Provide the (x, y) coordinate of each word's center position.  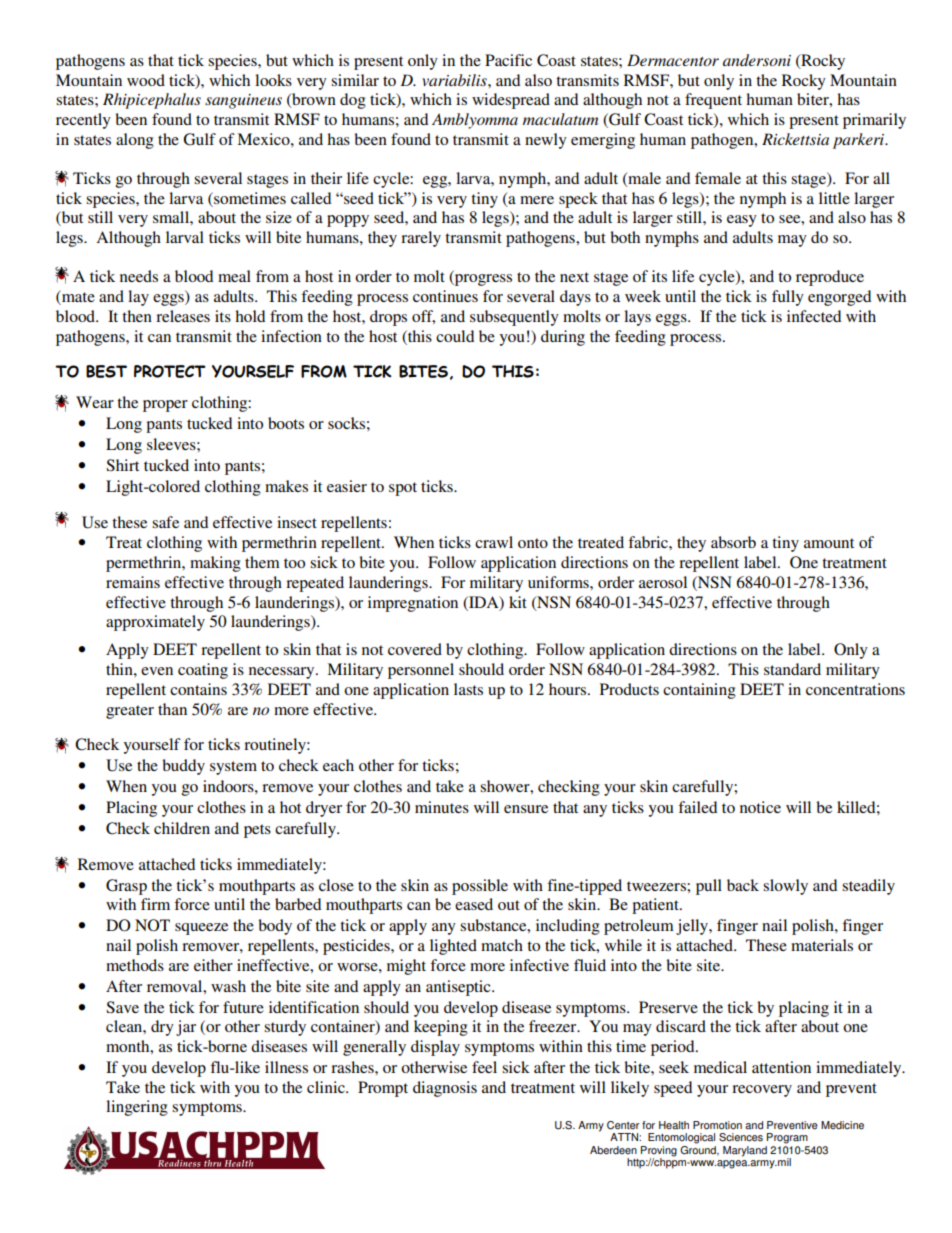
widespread (511, 101)
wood (146, 80)
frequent (713, 101)
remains (133, 582)
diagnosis (445, 1089)
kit (518, 602)
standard (792, 669)
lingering (137, 1108)
